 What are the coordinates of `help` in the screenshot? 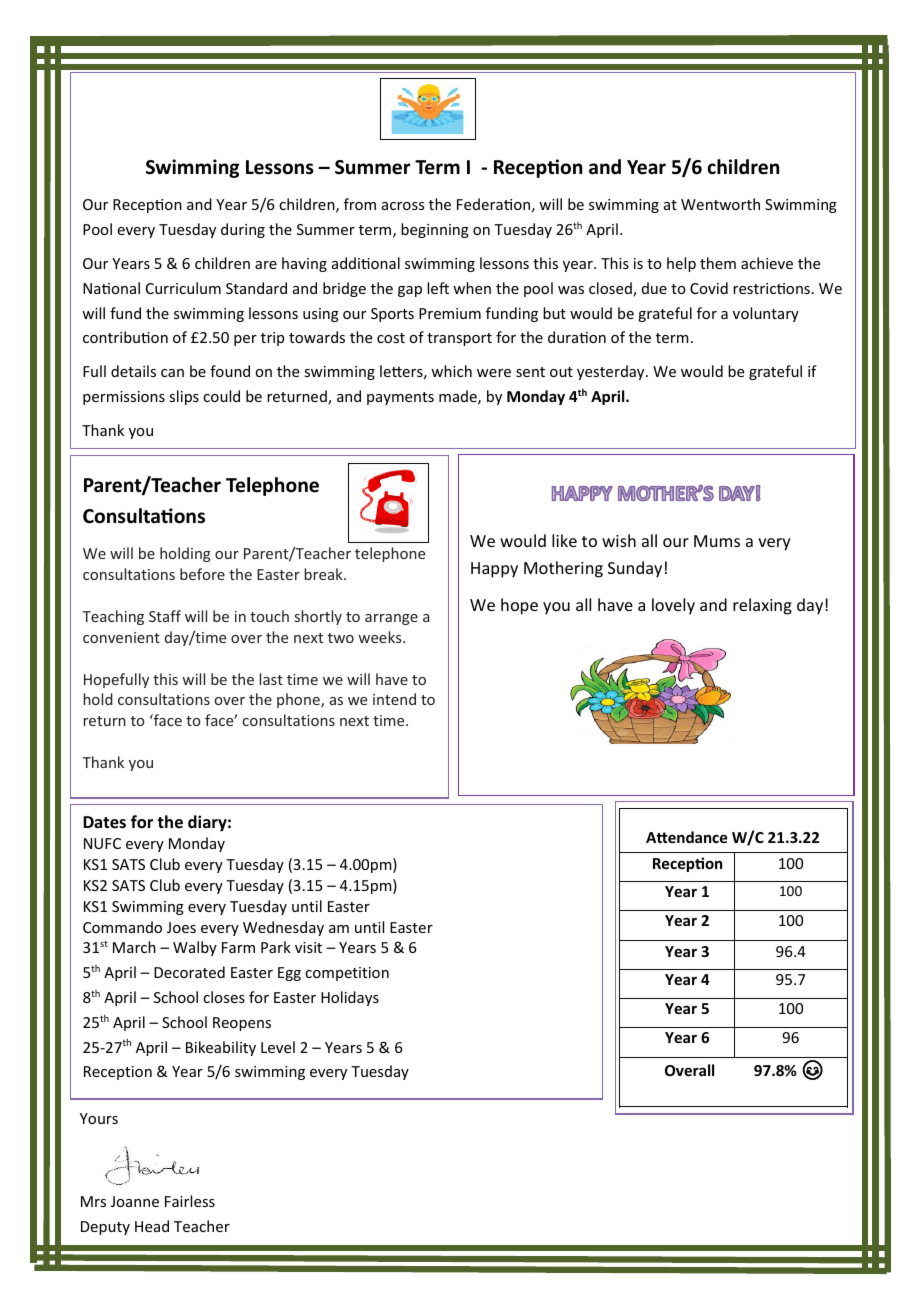 It's located at (681, 264).
